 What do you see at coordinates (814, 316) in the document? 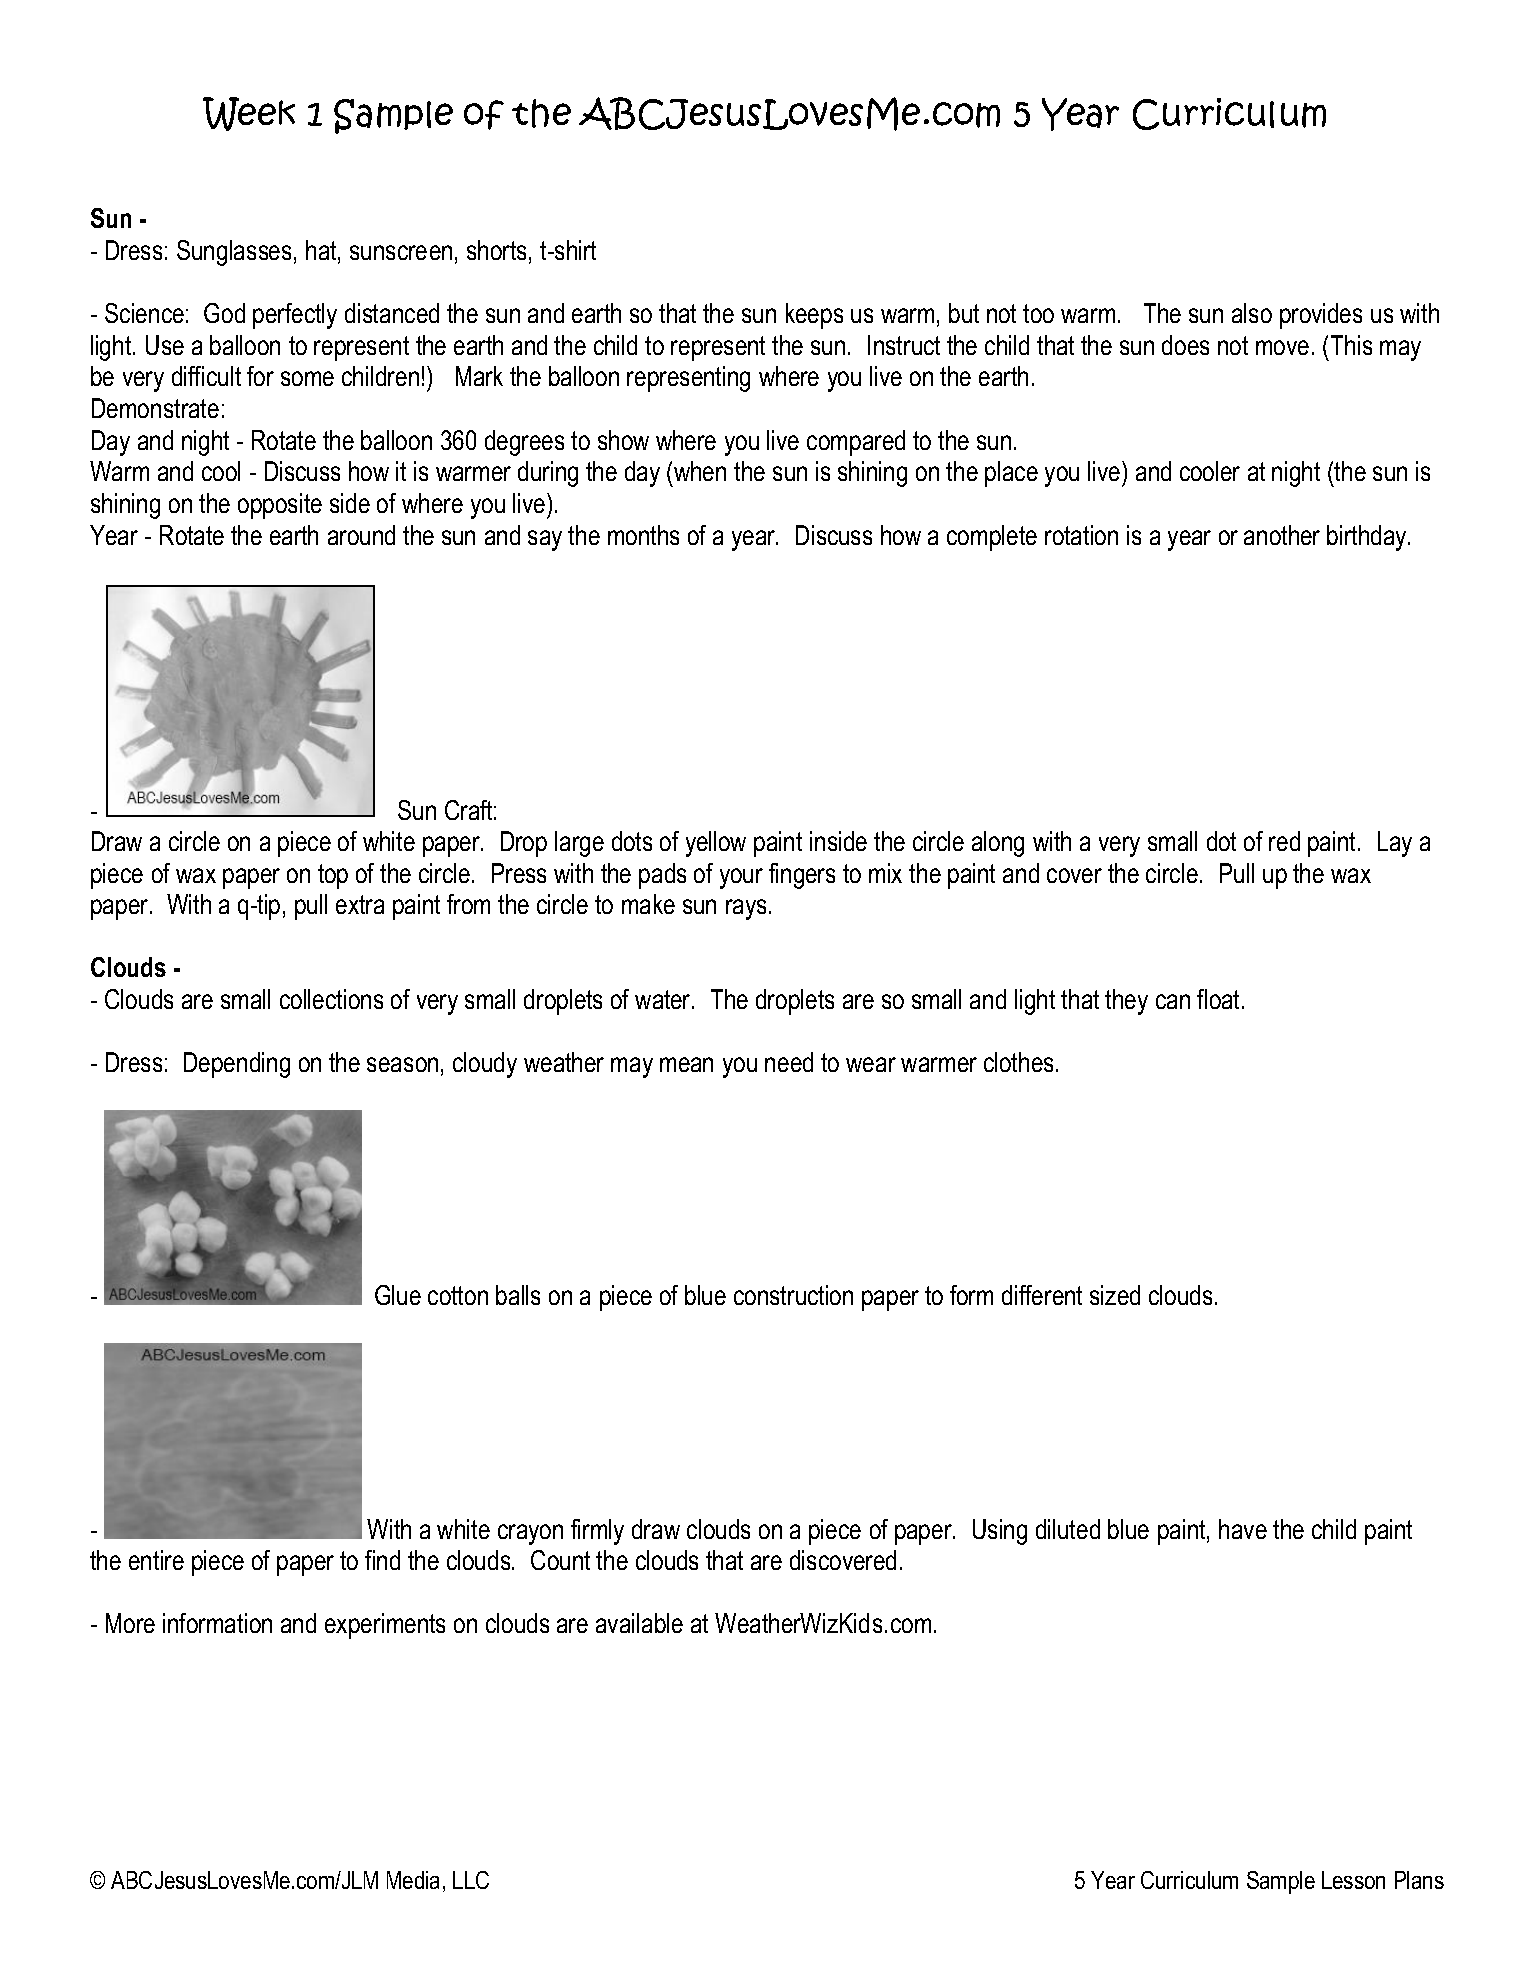
I see `keeps` at bounding box center [814, 316].
